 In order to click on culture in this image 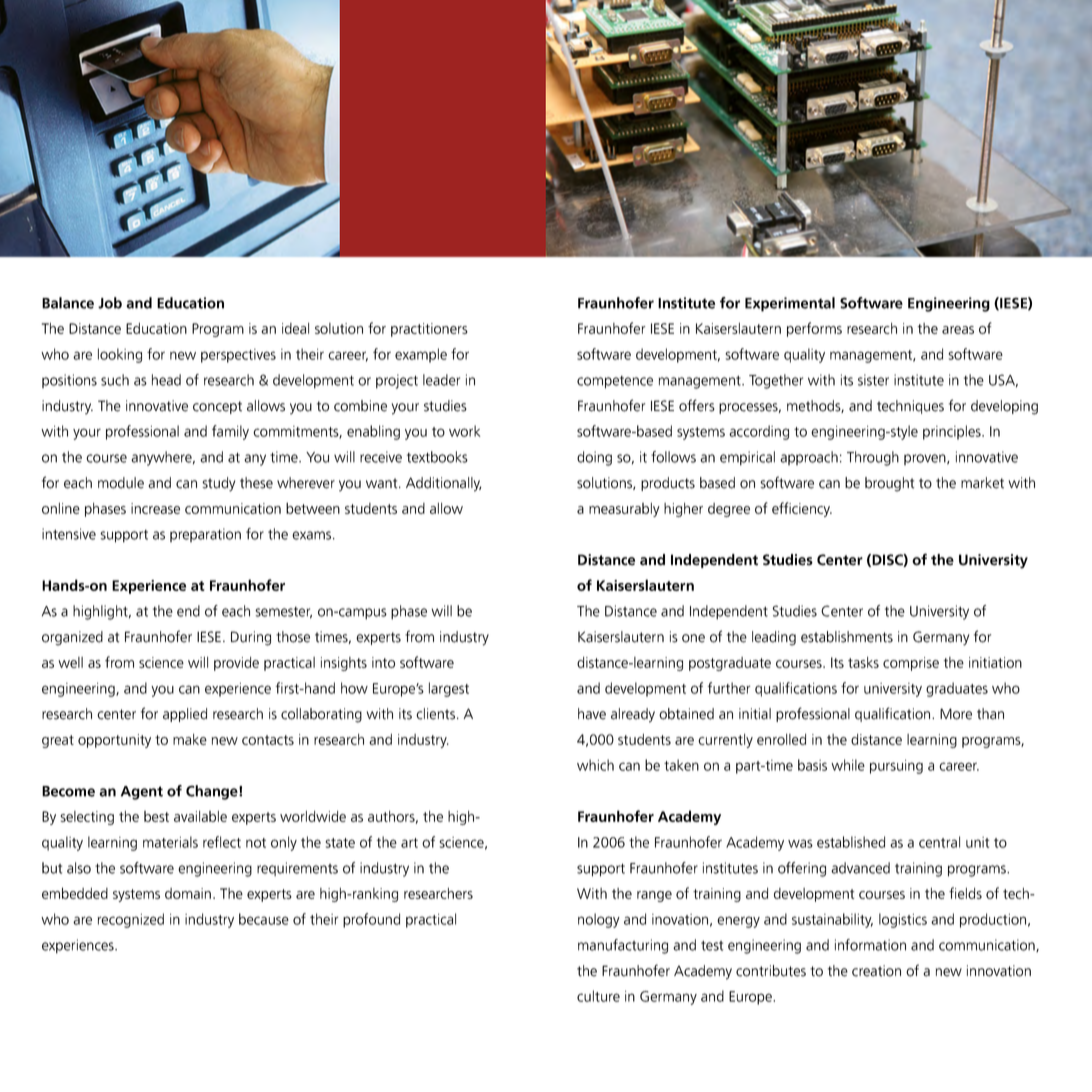, I will do `click(598, 996)`.
